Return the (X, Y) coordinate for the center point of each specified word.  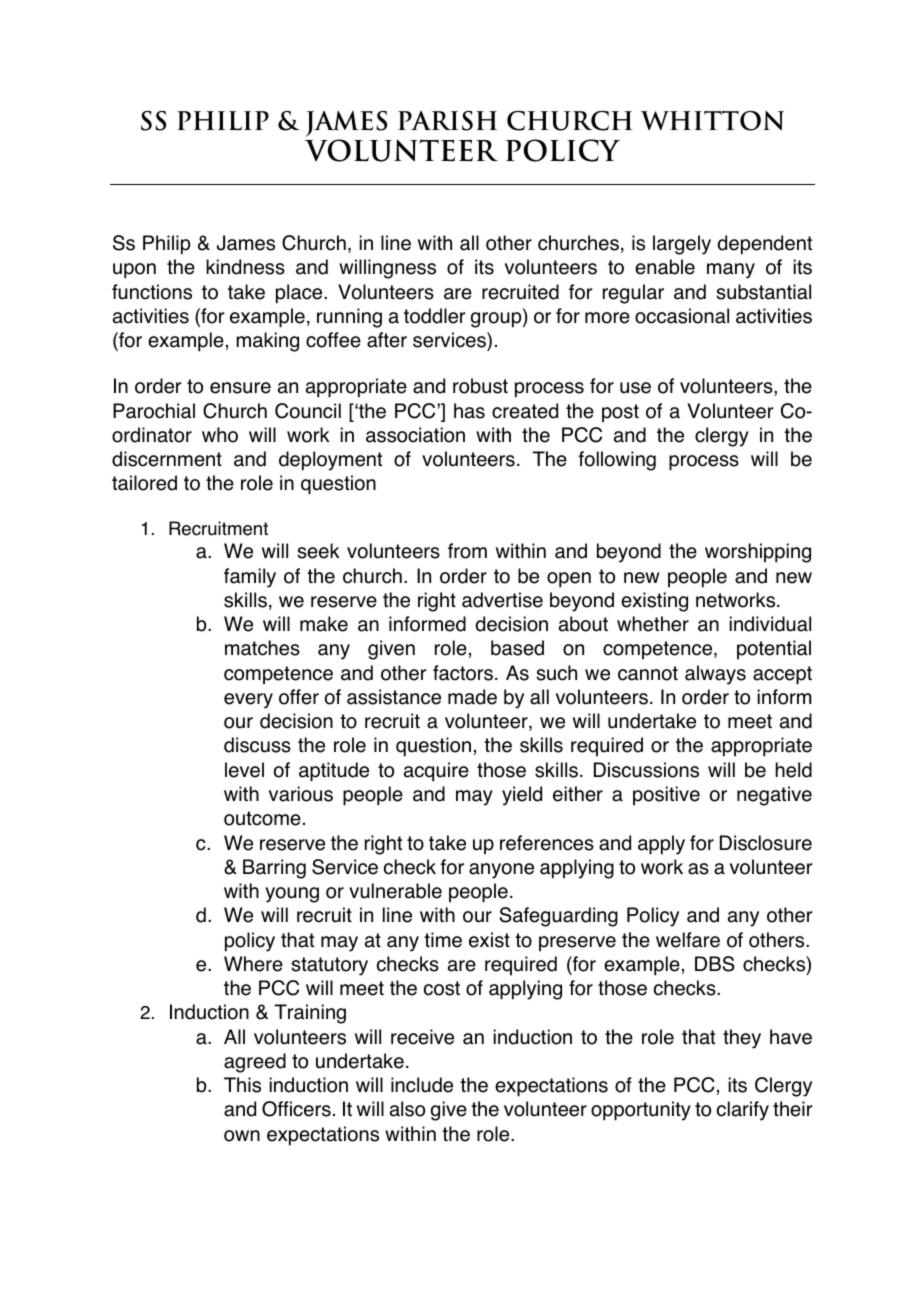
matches (262, 648)
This (242, 1085)
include (422, 1085)
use (635, 388)
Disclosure (766, 843)
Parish (447, 121)
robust (480, 386)
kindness (245, 267)
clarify (743, 1111)
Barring (274, 869)
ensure (240, 388)
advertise (502, 600)
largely (682, 245)
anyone (501, 871)
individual (770, 624)
